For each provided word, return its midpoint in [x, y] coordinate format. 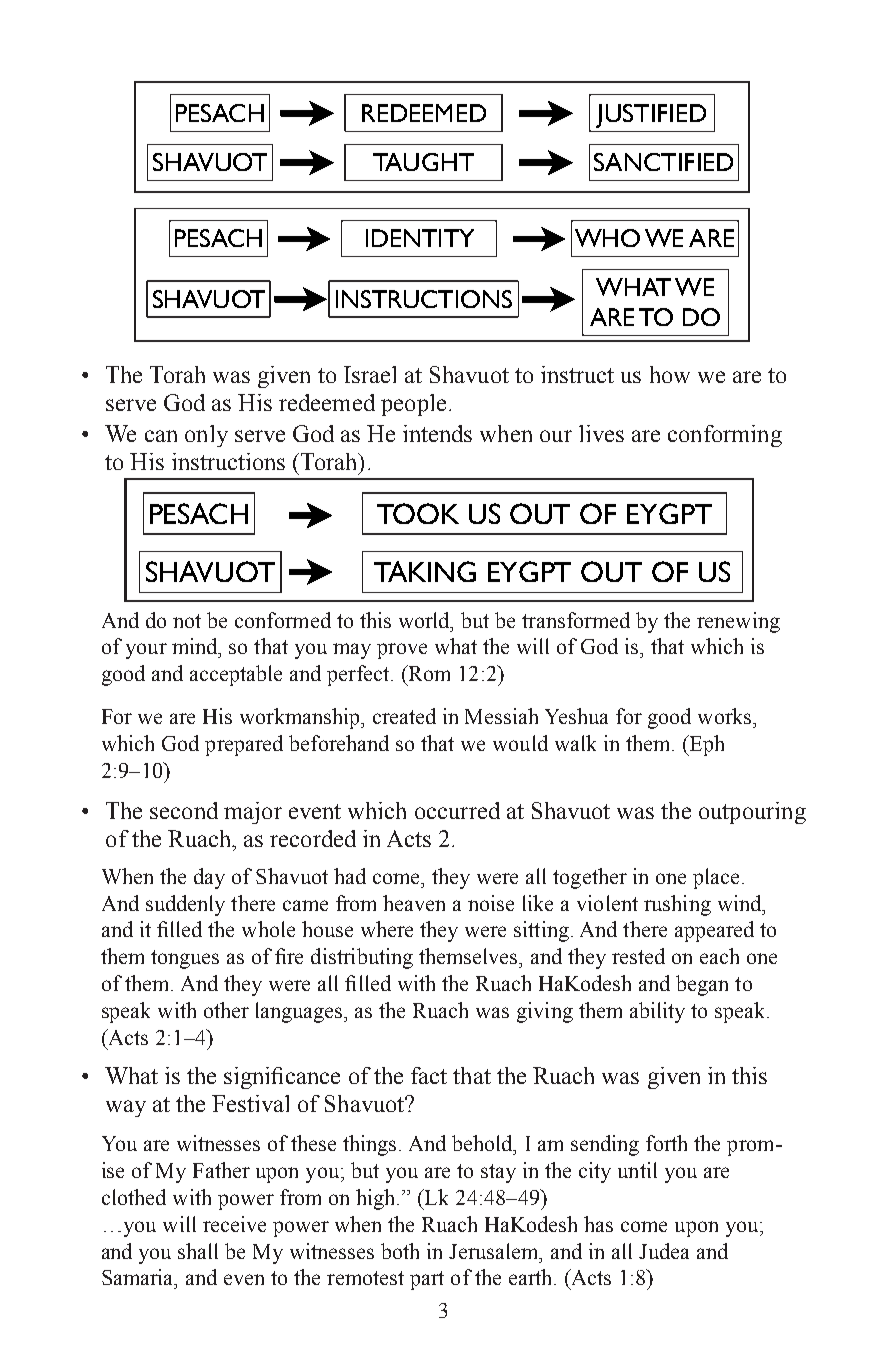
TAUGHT [423, 162]
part [427, 1280]
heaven [414, 903]
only [206, 436]
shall [198, 1251]
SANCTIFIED [663, 162]
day [209, 878]
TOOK [418, 513]
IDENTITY [420, 238]
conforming [725, 436]
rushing [677, 905]
